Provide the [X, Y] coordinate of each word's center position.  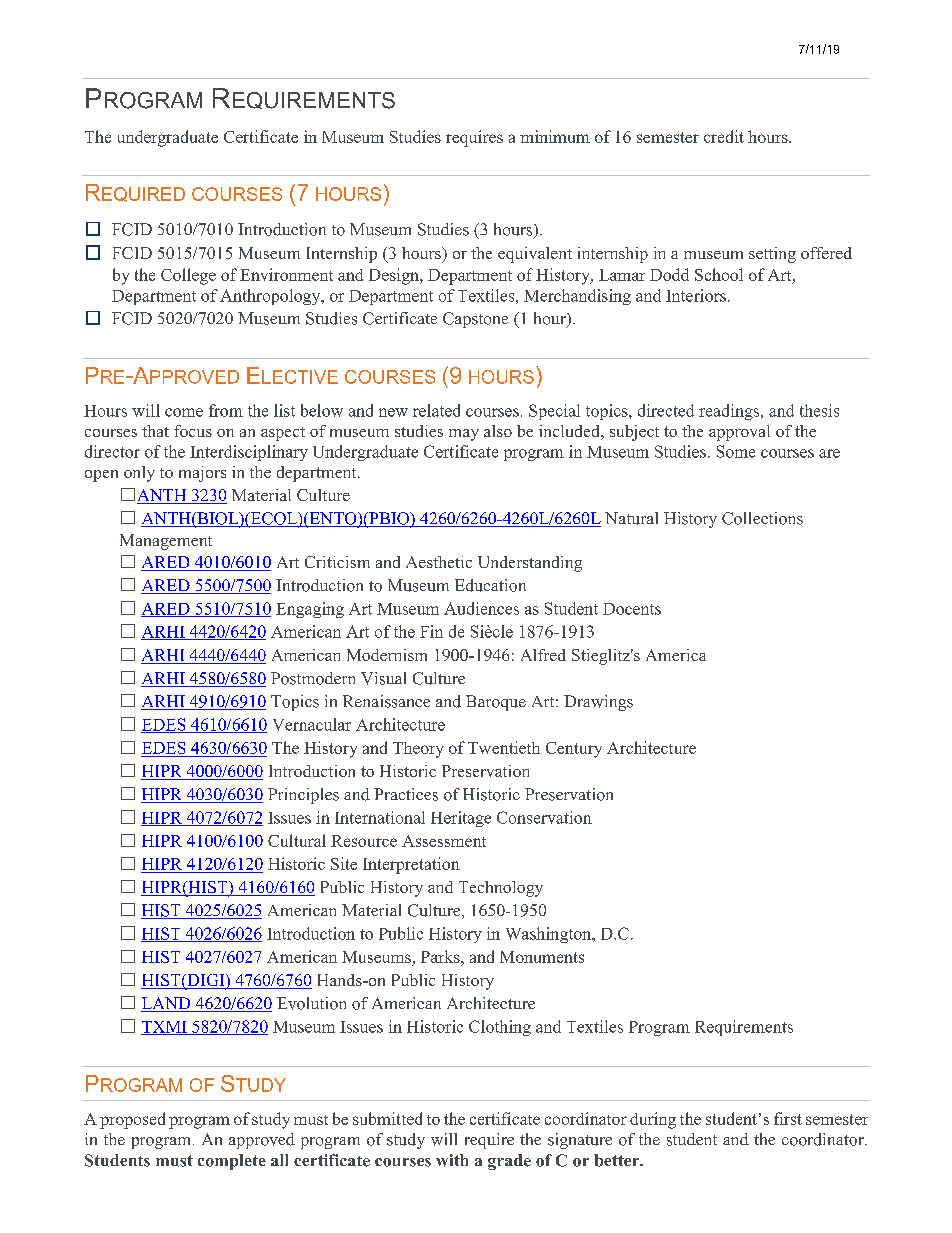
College [188, 276]
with [452, 1160]
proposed [132, 1120]
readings [730, 412]
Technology [501, 889]
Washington [550, 935]
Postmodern [313, 678]
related [436, 410]
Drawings [598, 703]
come [184, 412]
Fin [431, 631]
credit [724, 136]
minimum [555, 136]
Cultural [297, 840]
